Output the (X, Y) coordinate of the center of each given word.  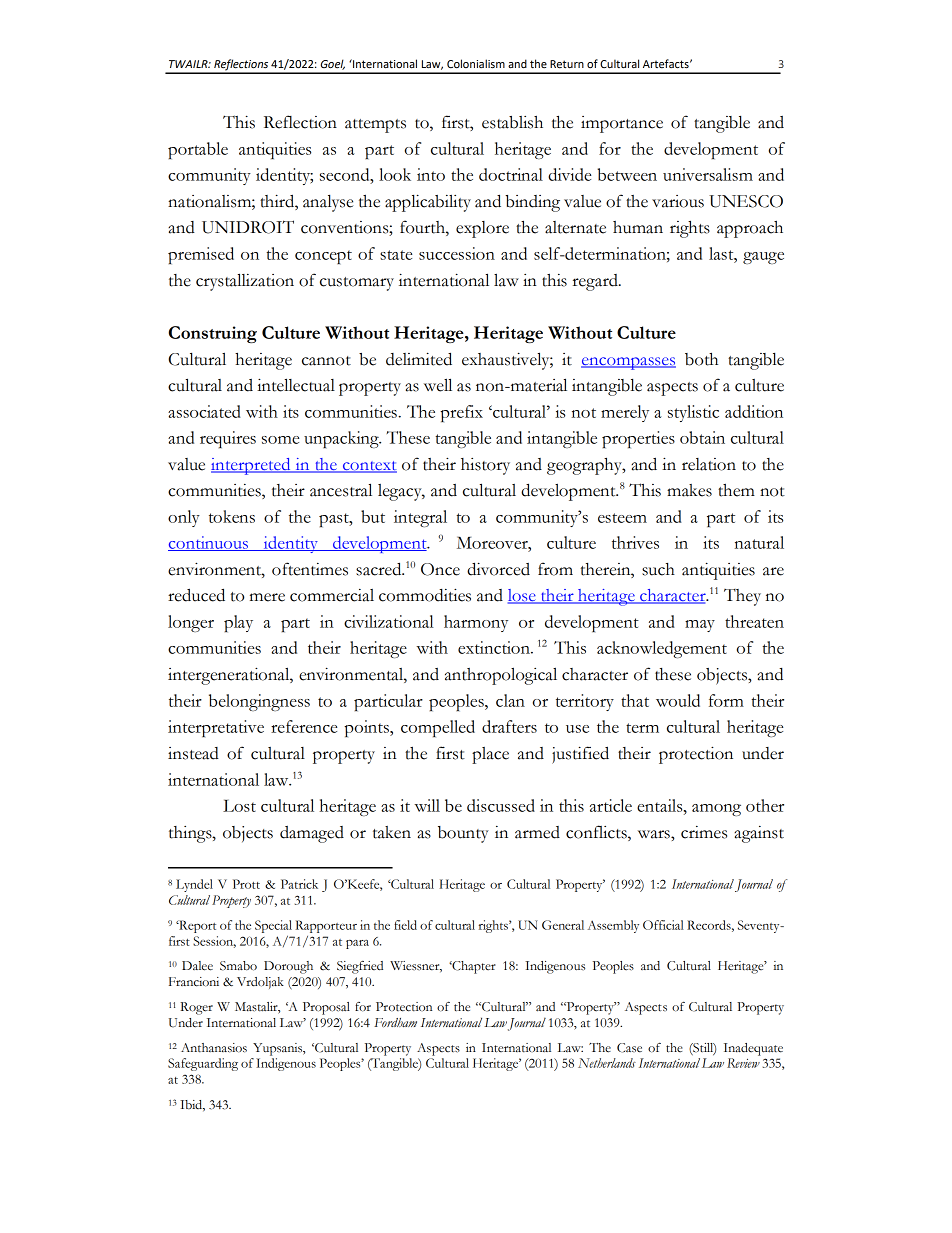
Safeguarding (203, 1064)
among (716, 810)
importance (622, 124)
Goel (333, 64)
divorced (498, 569)
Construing (213, 334)
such (658, 569)
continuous (209, 543)
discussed (501, 805)
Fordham (395, 1023)
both (701, 359)
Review (743, 1063)
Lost (239, 805)
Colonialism (476, 64)
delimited (419, 359)
